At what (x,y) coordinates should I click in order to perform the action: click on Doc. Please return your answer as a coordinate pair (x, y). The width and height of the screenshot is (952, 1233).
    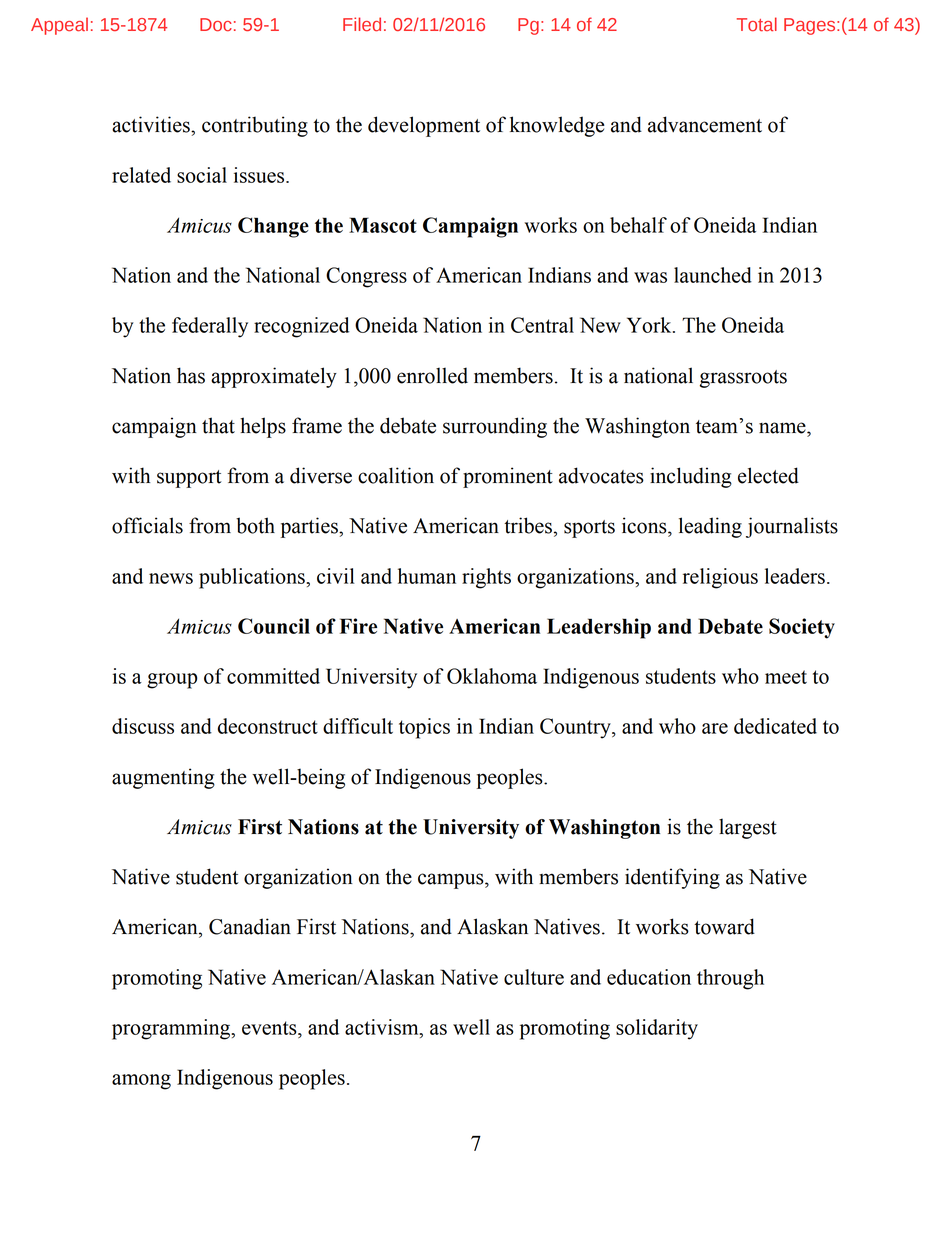
    Looking at the image, I should click on (216, 25).
